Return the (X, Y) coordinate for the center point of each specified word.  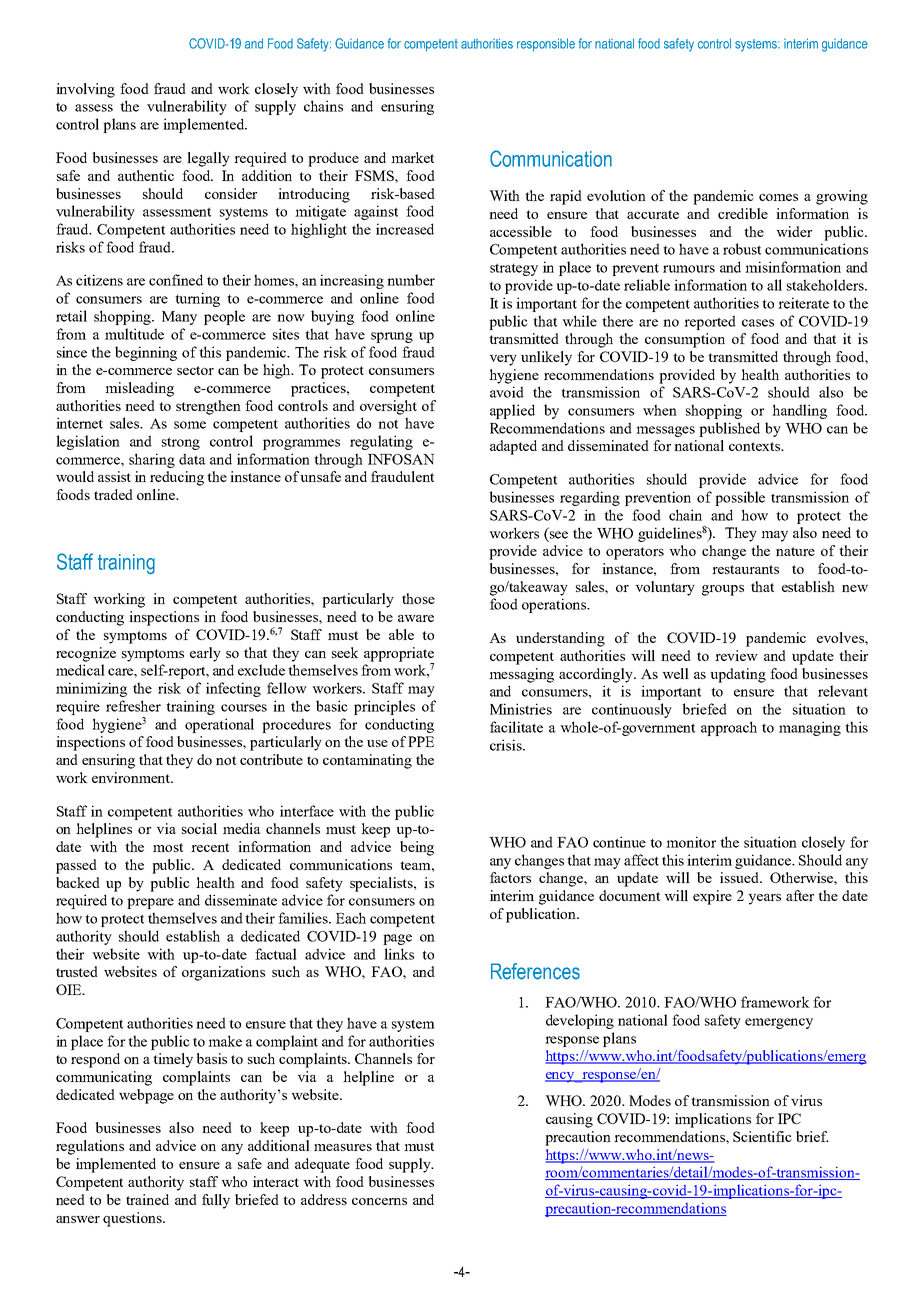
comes (778, 197)
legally (208, 159)
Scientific (762, 1136)
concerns (379, 1201)
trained (147, 1199)
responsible (546, 45)
